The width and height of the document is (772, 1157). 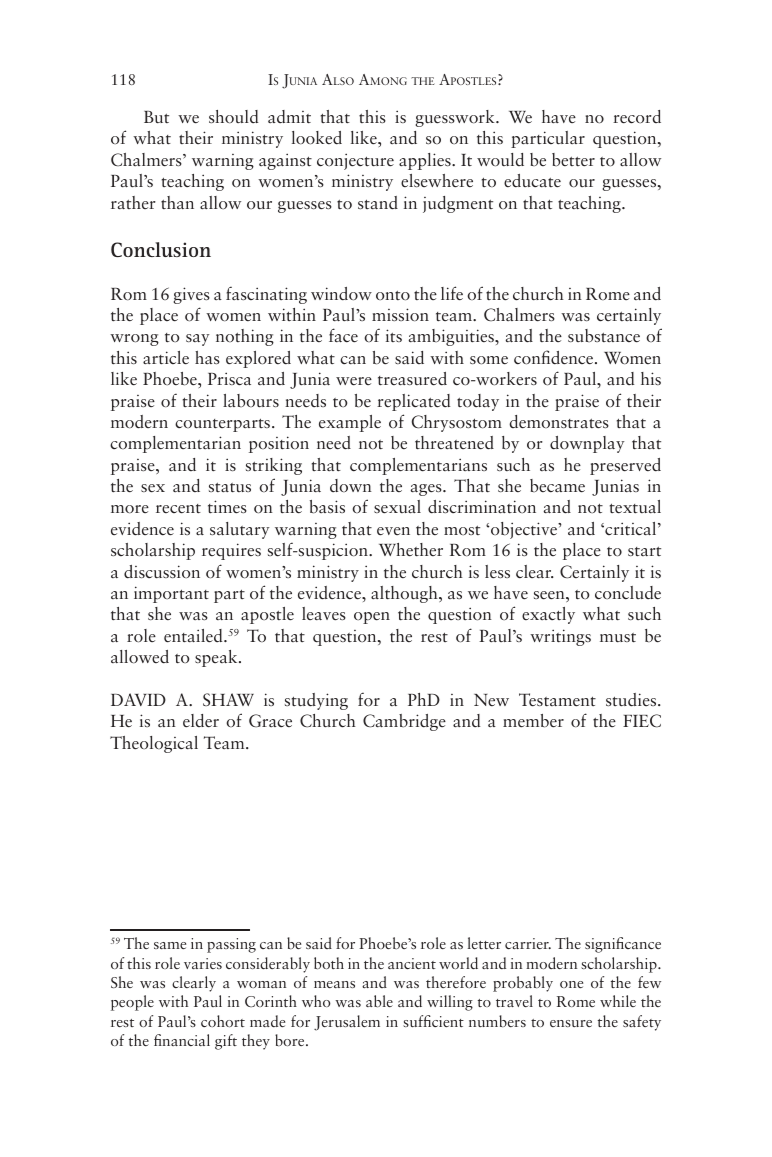 What do you see at coordinates (182, 1040) in the document?
I see `financial` at bounding box center [182, 1040].
